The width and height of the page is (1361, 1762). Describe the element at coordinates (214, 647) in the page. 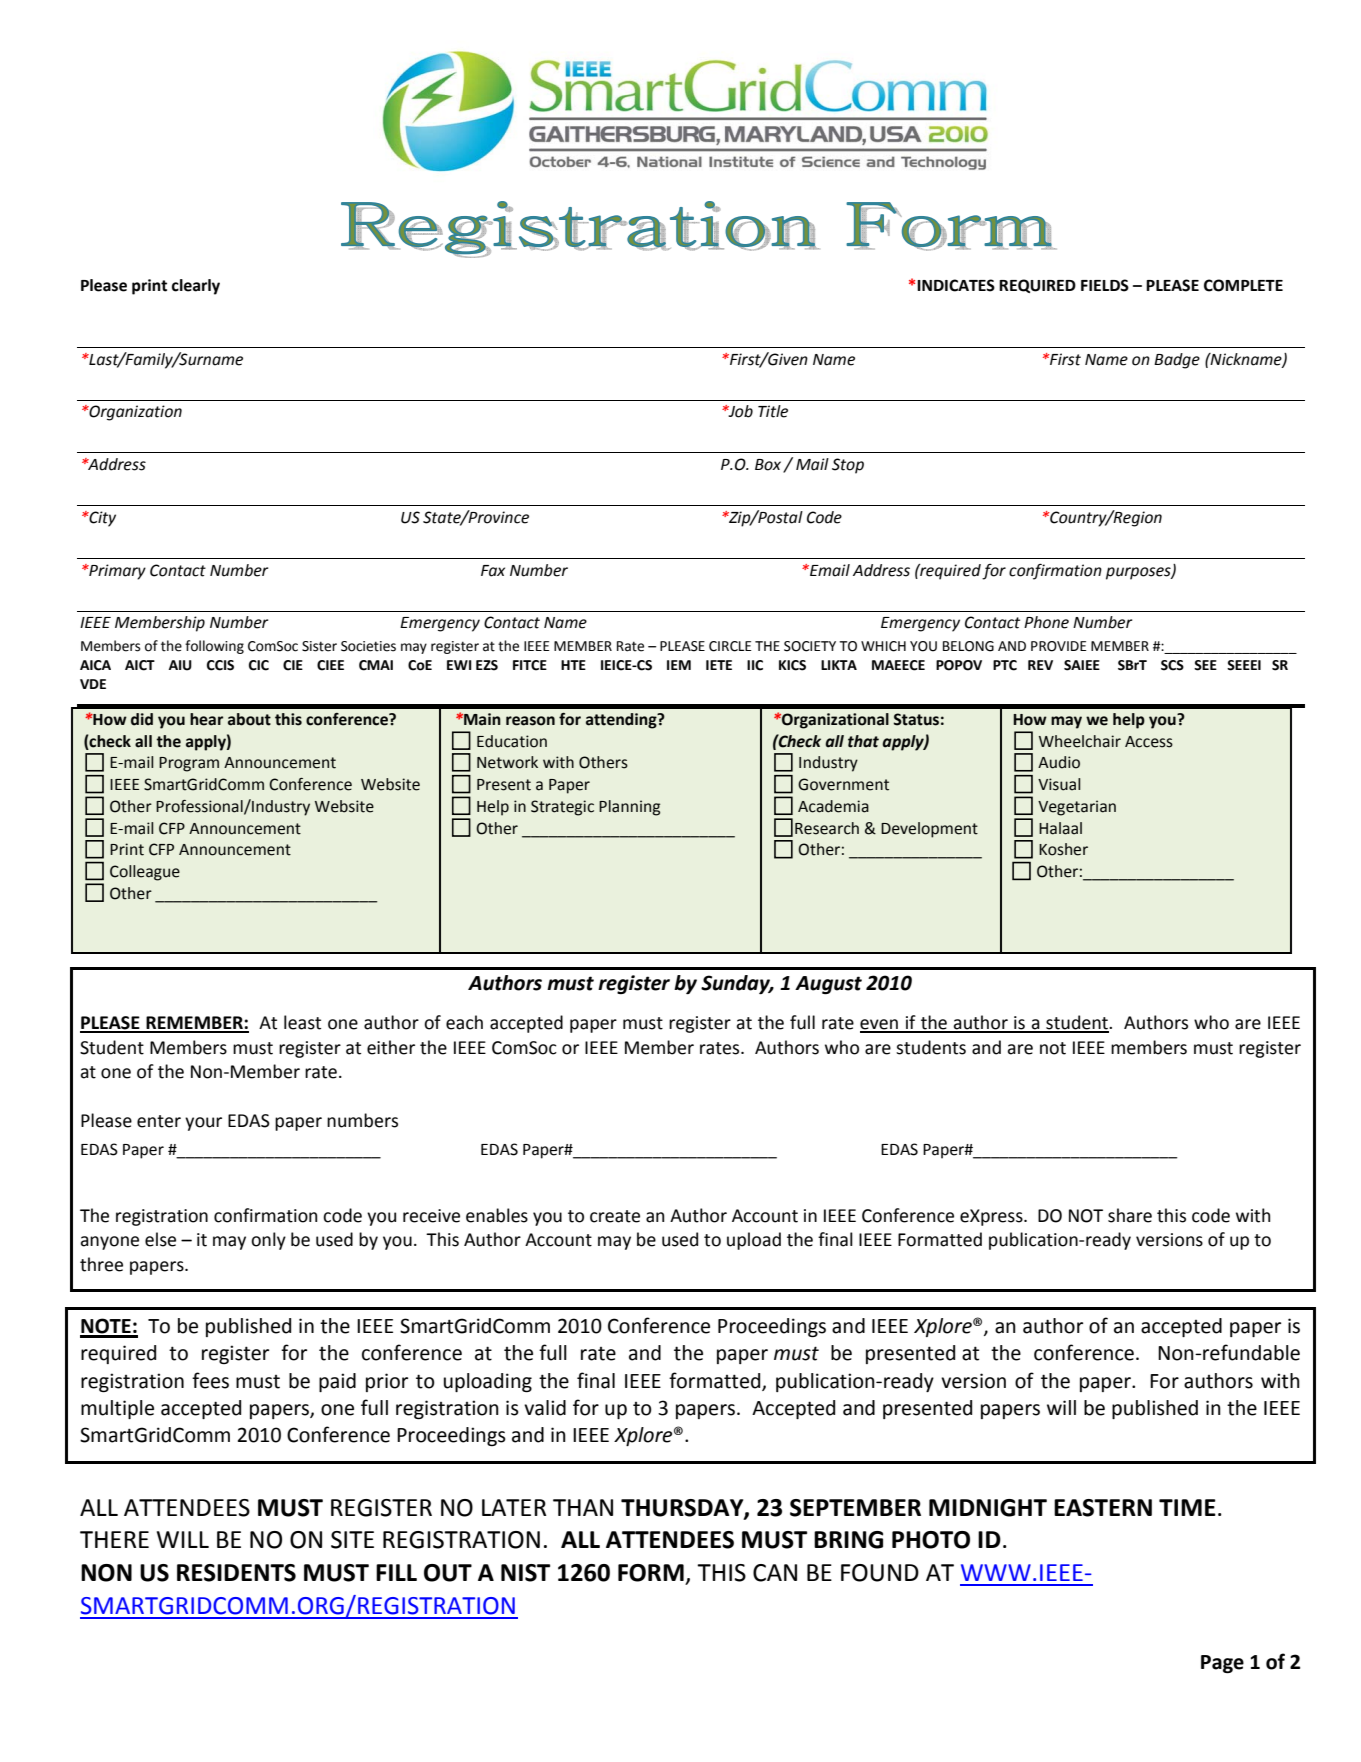

I see `following` at that location.
